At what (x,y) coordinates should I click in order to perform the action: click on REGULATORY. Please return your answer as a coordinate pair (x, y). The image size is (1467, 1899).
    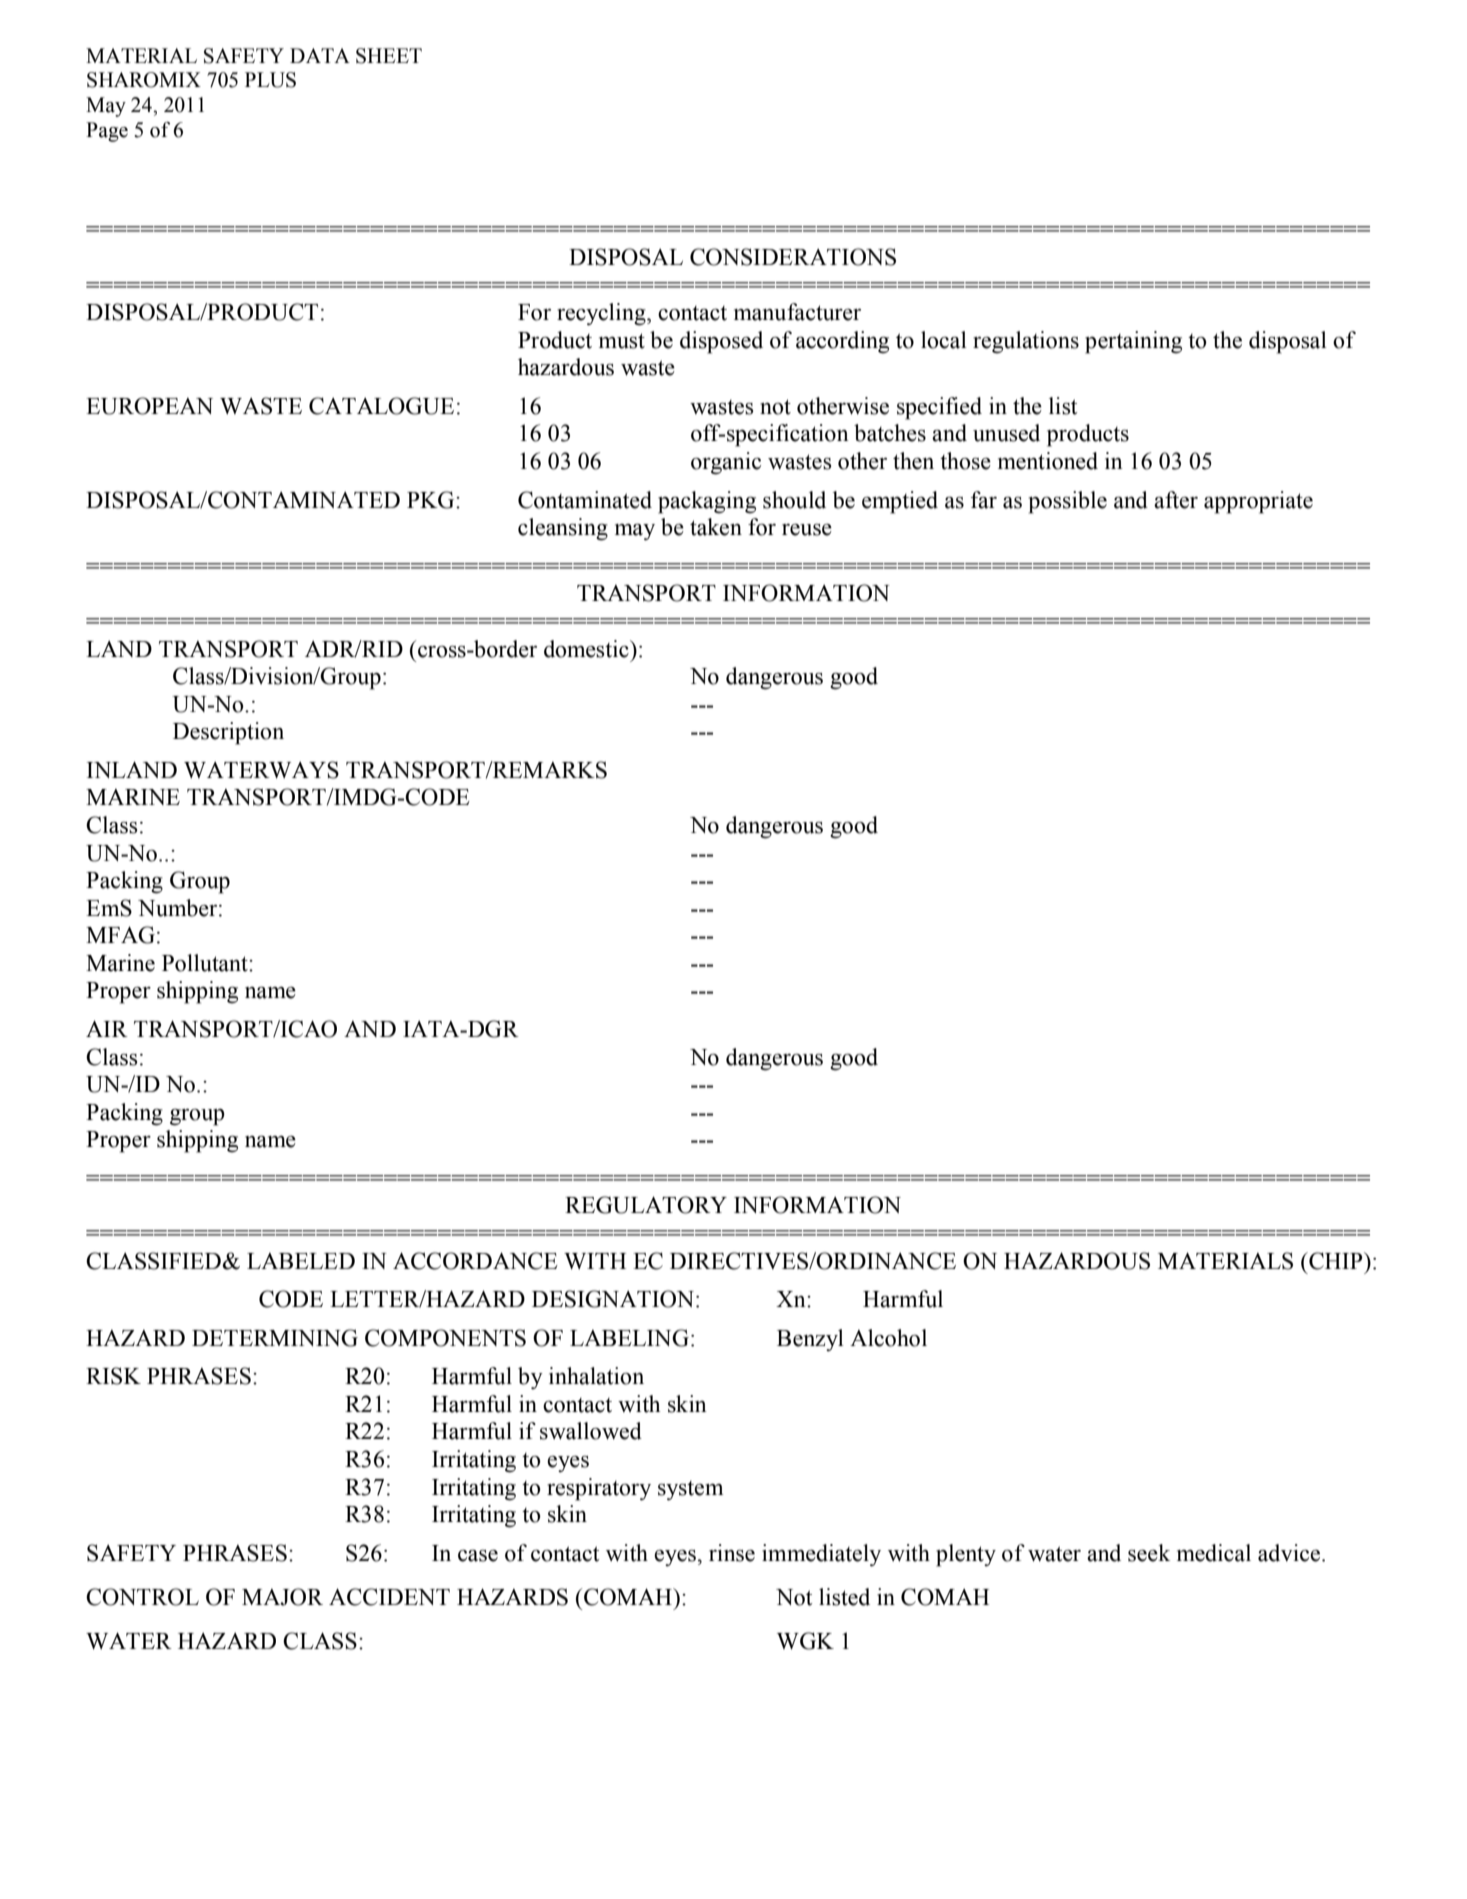
    Looking at the image, I should click on (646, 1205).
